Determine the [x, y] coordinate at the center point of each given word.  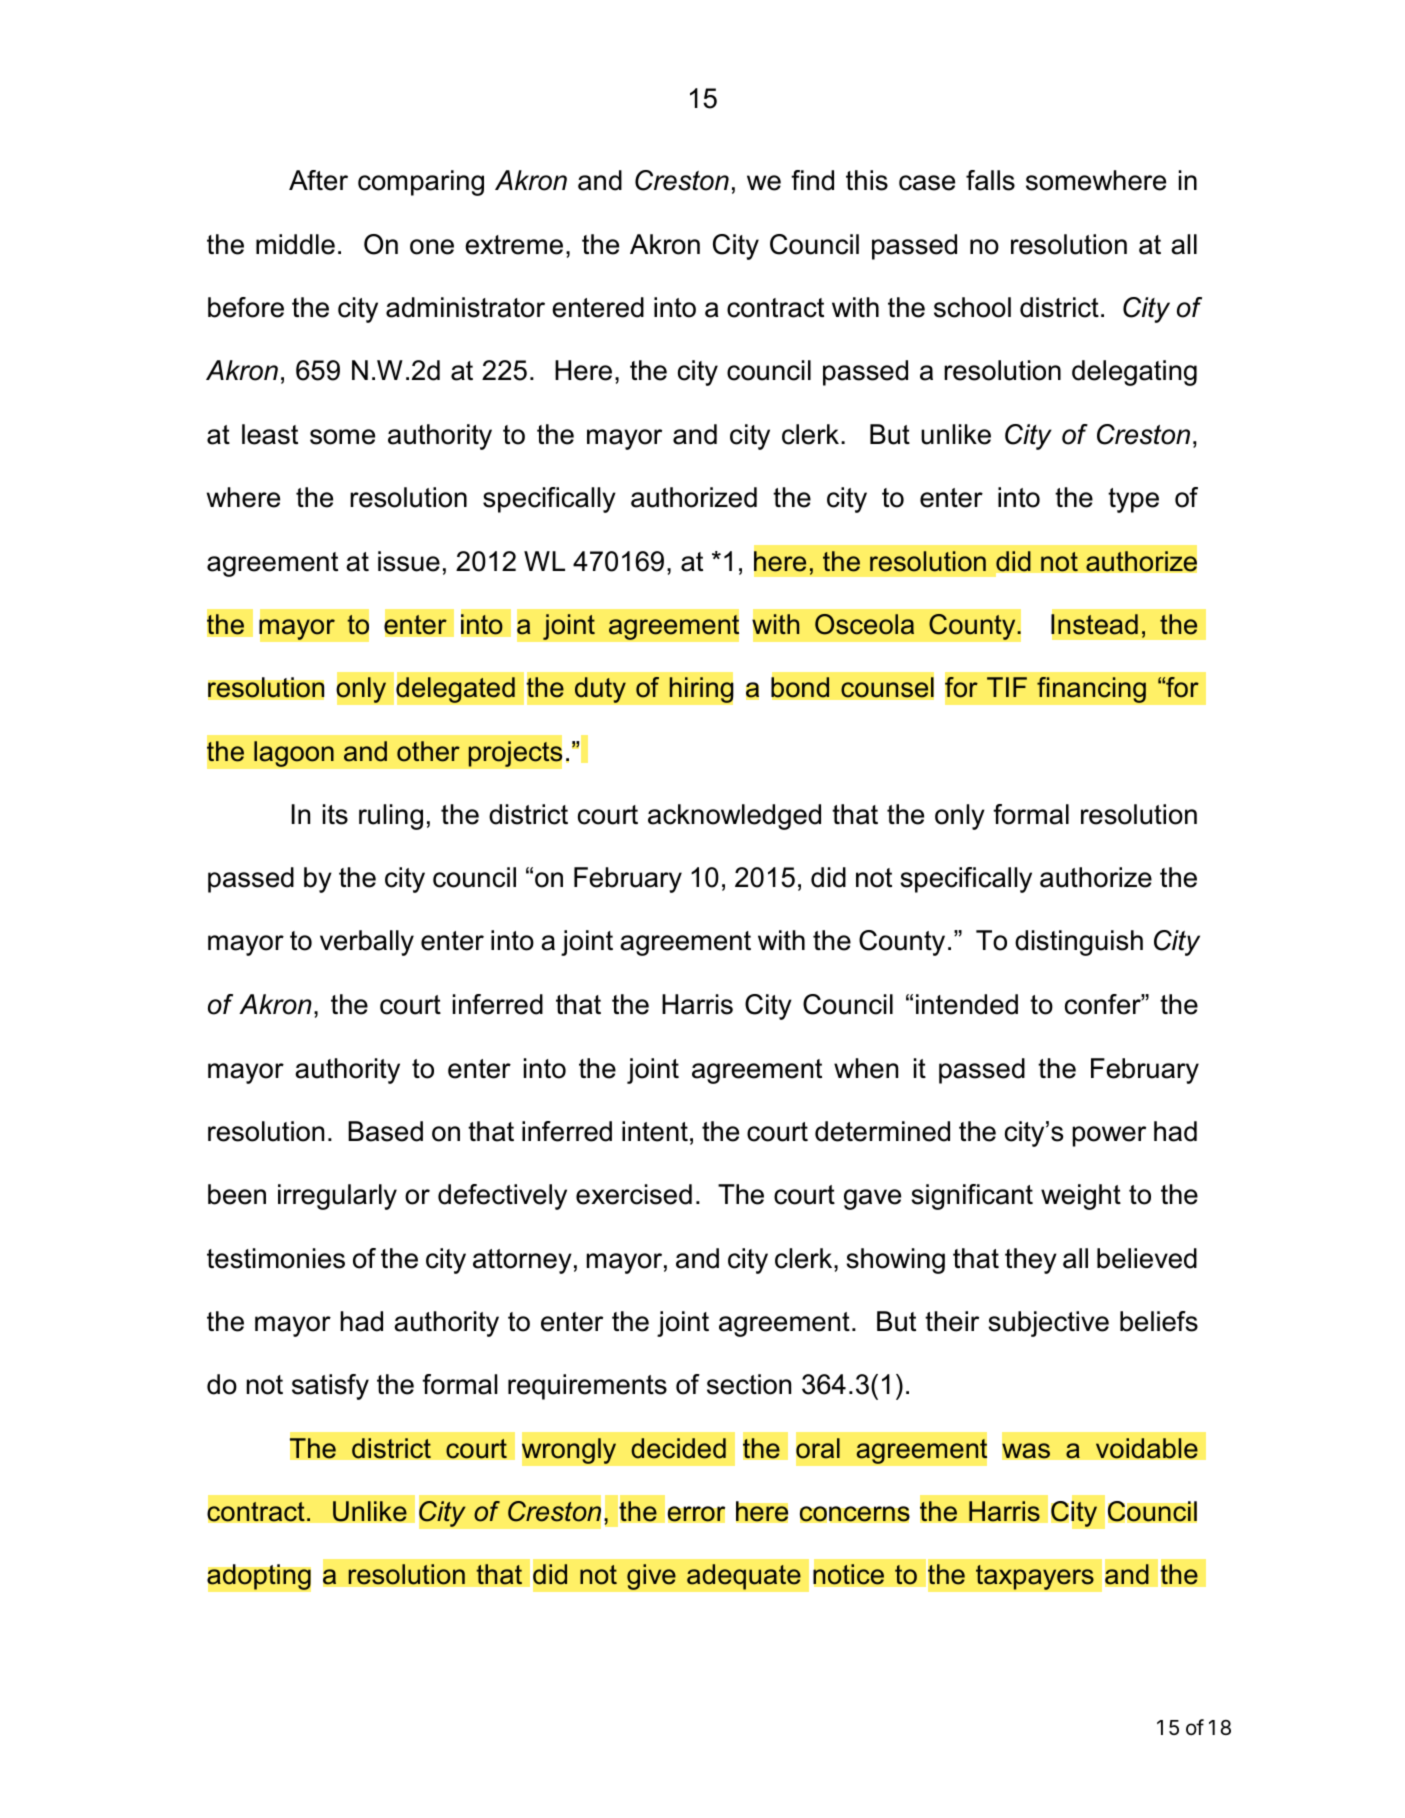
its [335, 814]
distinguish [1079, 943]
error [696, 1514]
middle [295, 244]
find [812, 180]
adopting [259, 1578]
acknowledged [734, 817]
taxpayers [1035, 1577]
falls [990, 180]
